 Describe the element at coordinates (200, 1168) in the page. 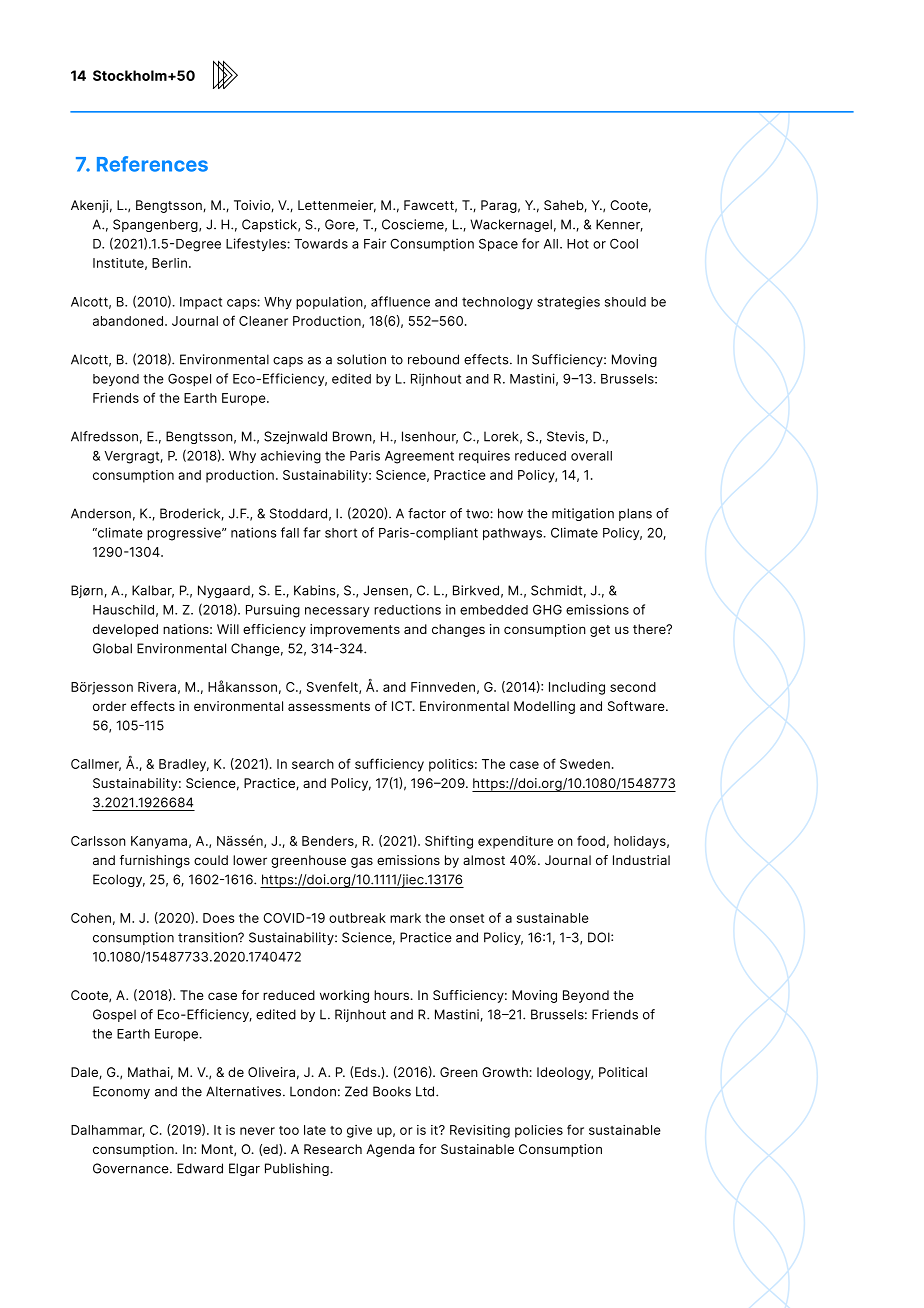

I see `Edward` at that location.
